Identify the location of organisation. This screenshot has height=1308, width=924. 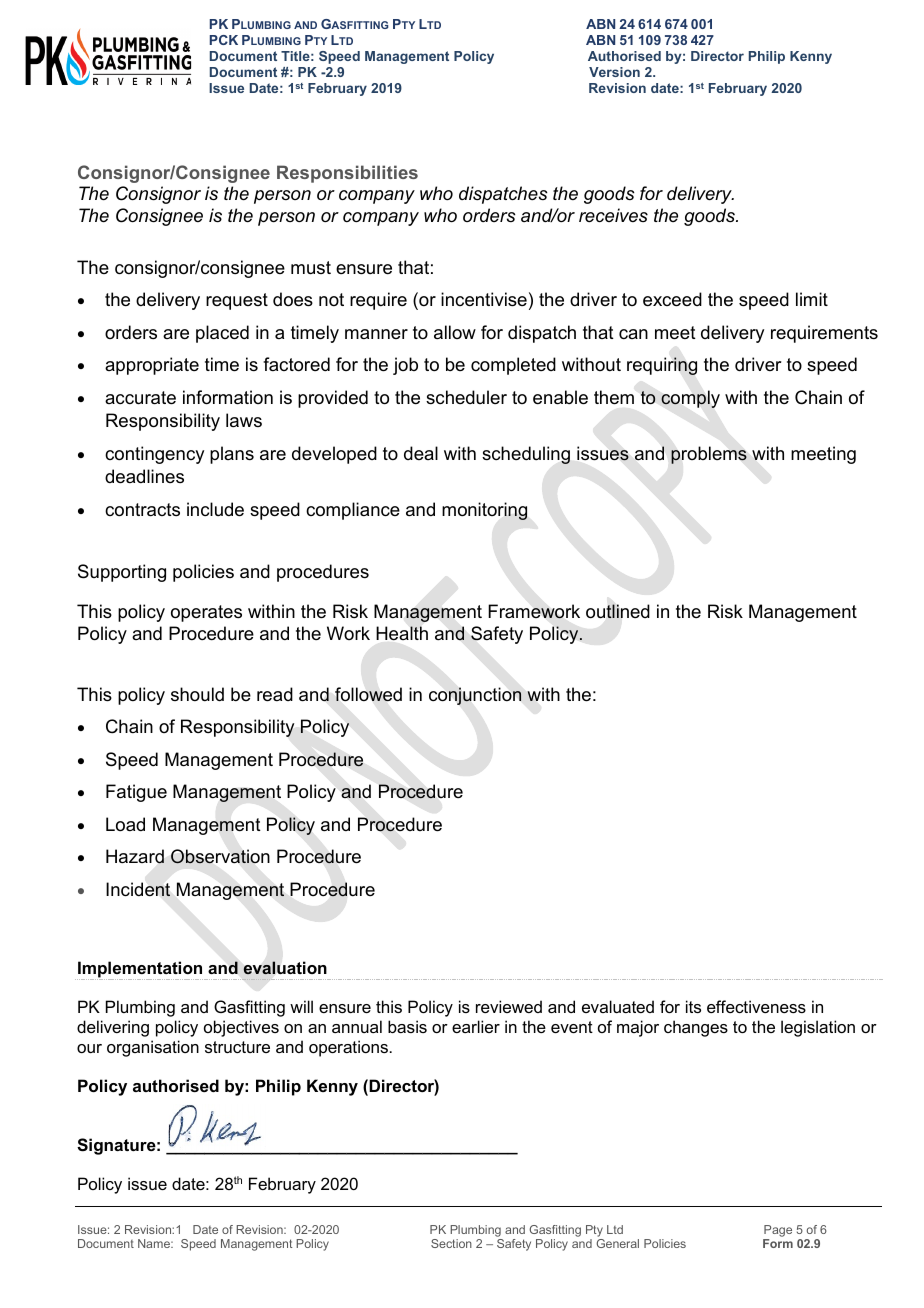
(153, 1048).
